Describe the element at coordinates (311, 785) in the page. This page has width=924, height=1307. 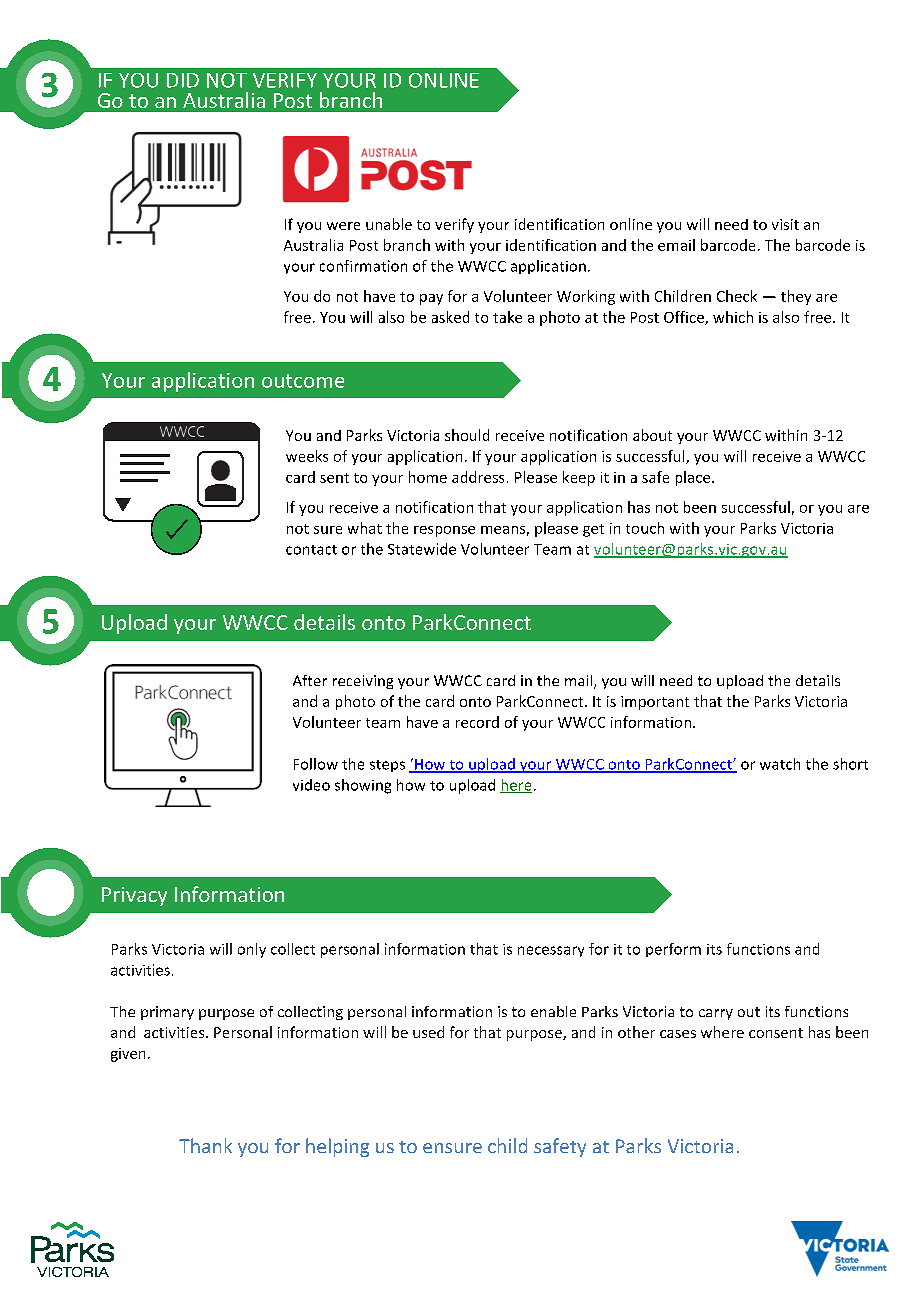
I see `video` at that location.
